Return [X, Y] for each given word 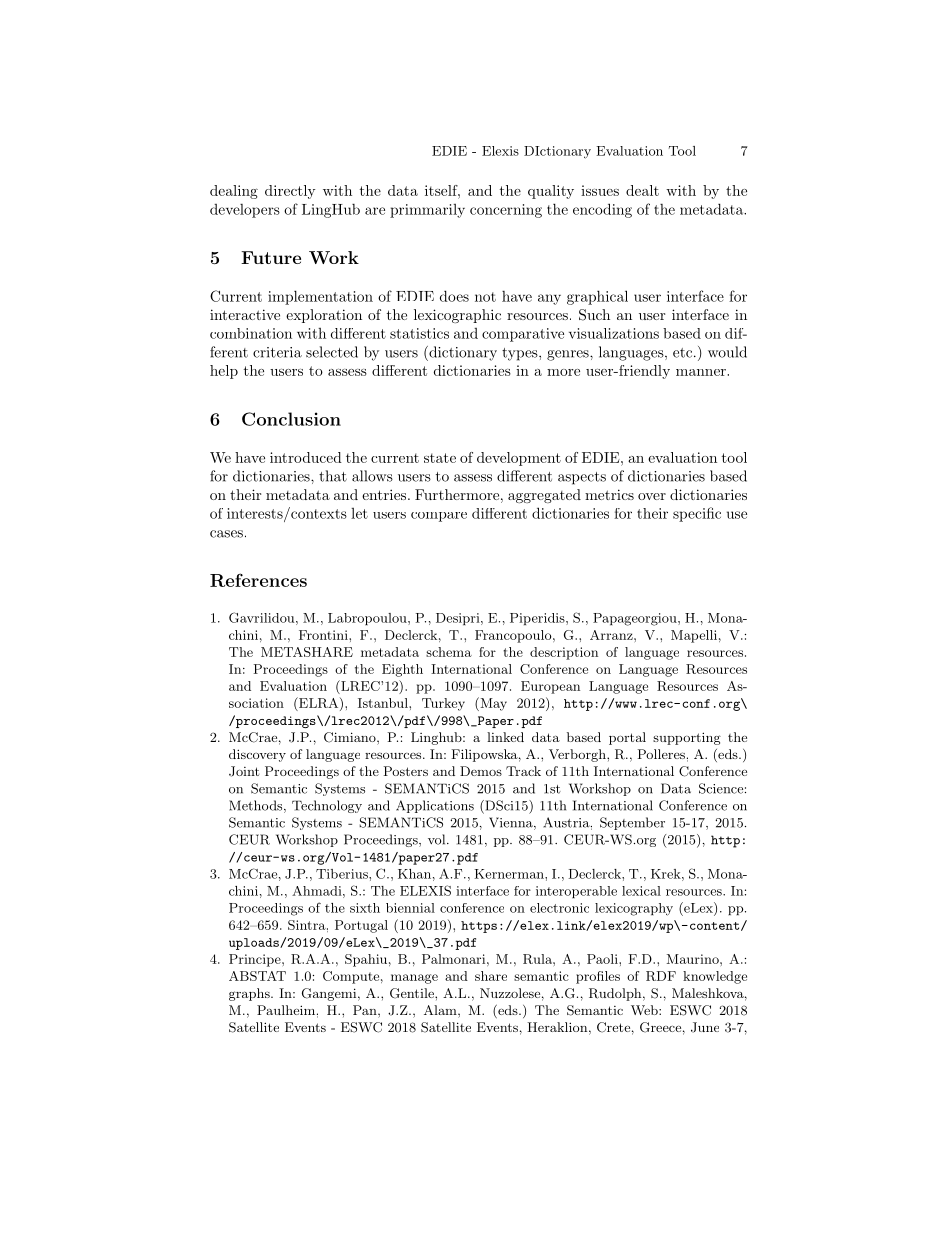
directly [290, 192]
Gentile [413, 993]
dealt [642, 190]
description [564, 653]
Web [645, 1010]
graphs [250, 994]
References [258, 580]
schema [449, 652]
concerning [506, 211]
